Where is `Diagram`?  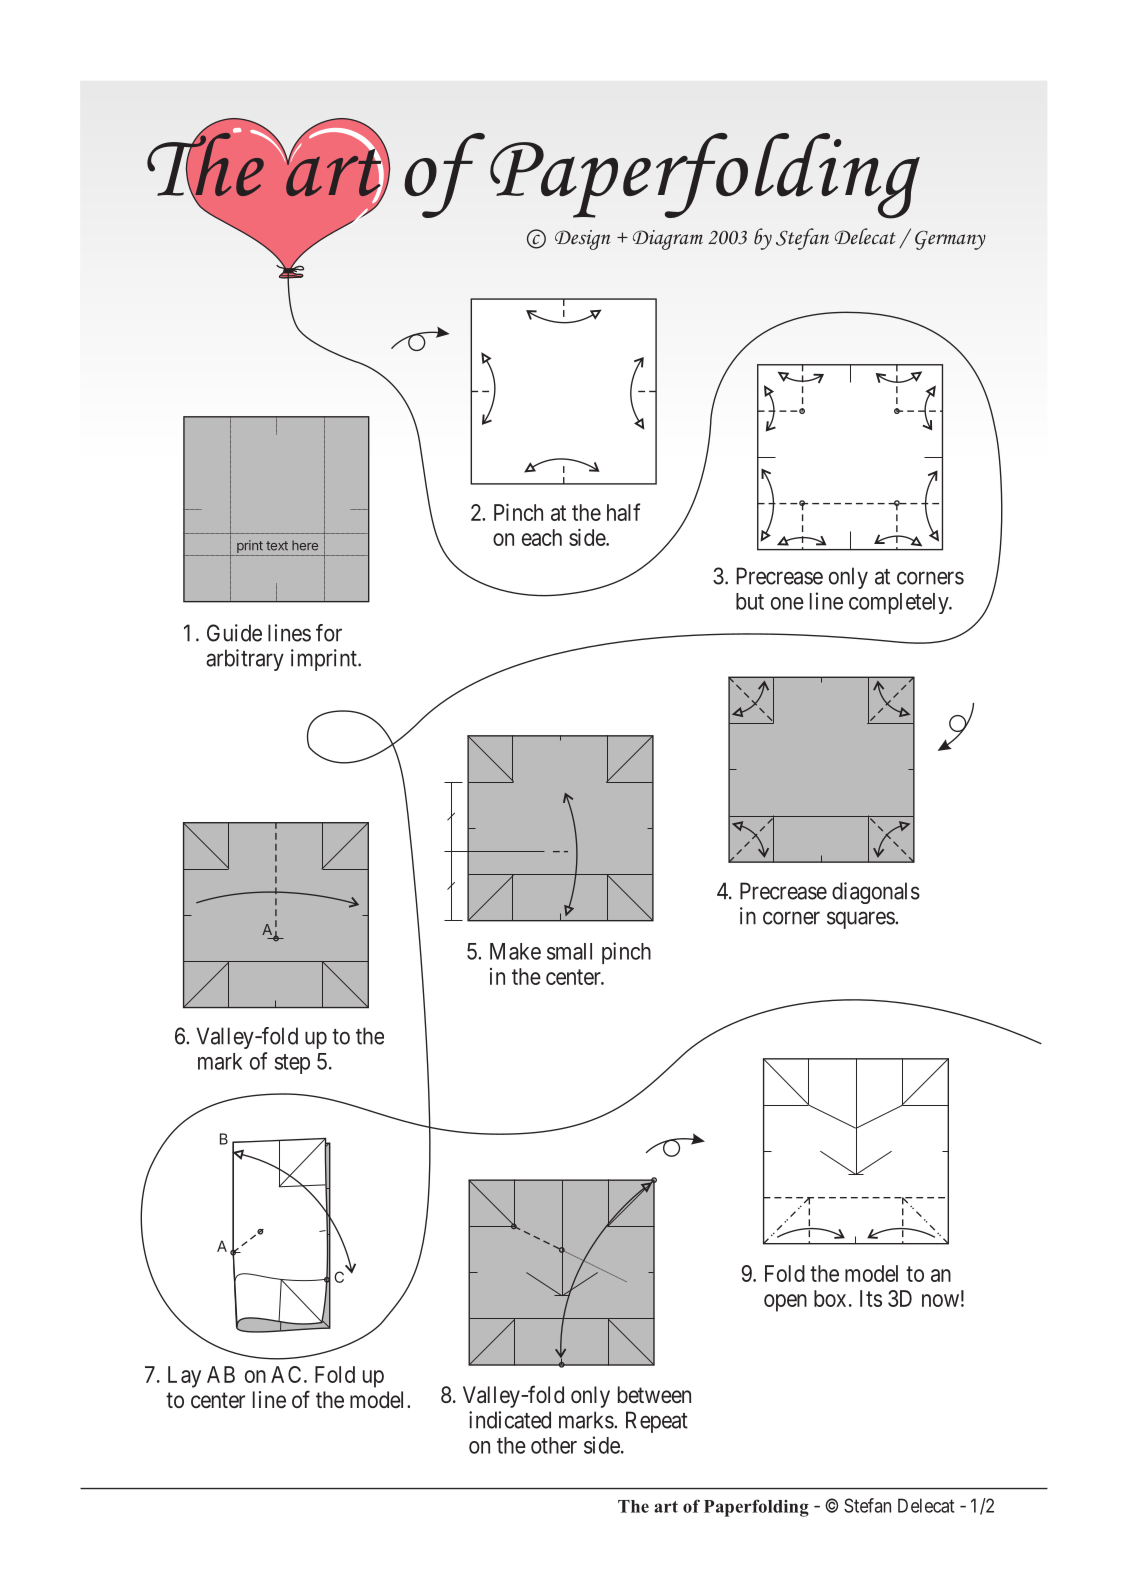
Diagram is located at coordinates (668, 240).
